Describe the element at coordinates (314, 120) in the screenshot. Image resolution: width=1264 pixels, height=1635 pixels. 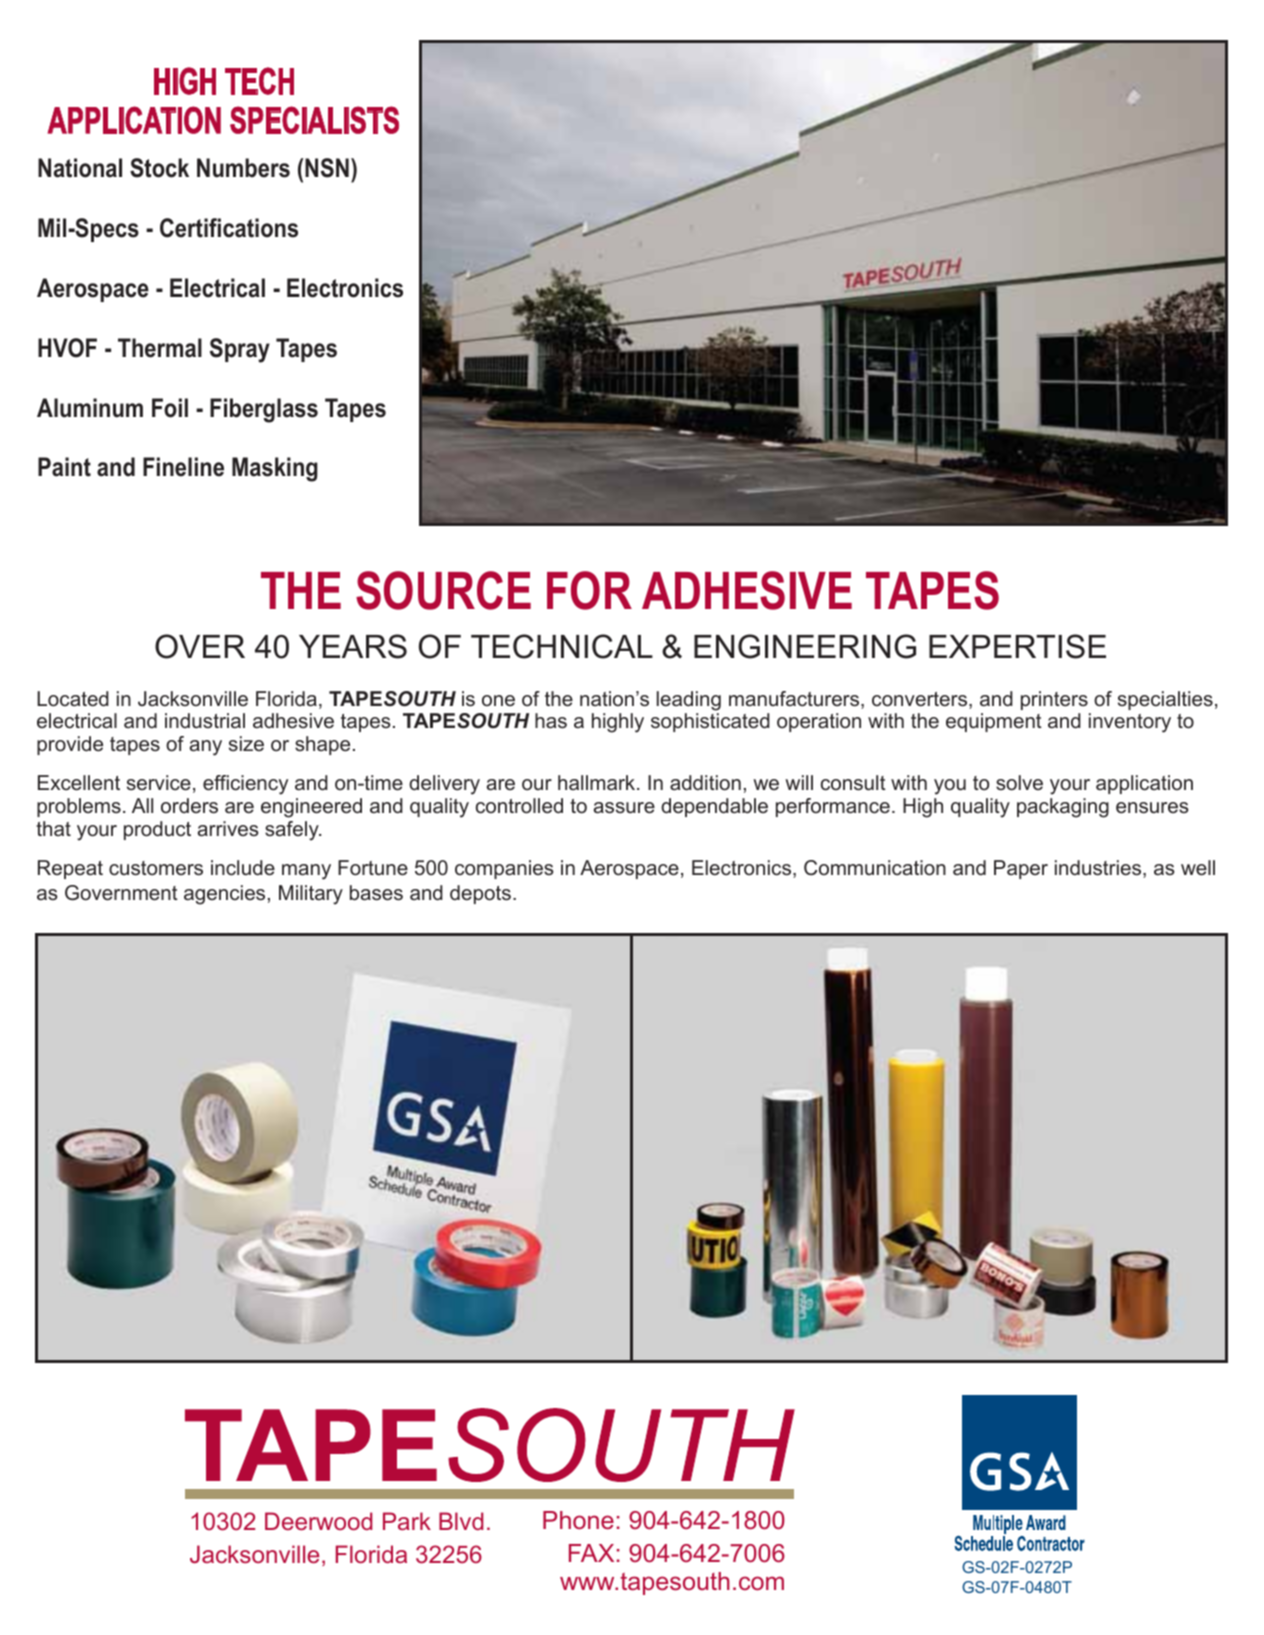
I see `SPECIALISTS` at that location.
